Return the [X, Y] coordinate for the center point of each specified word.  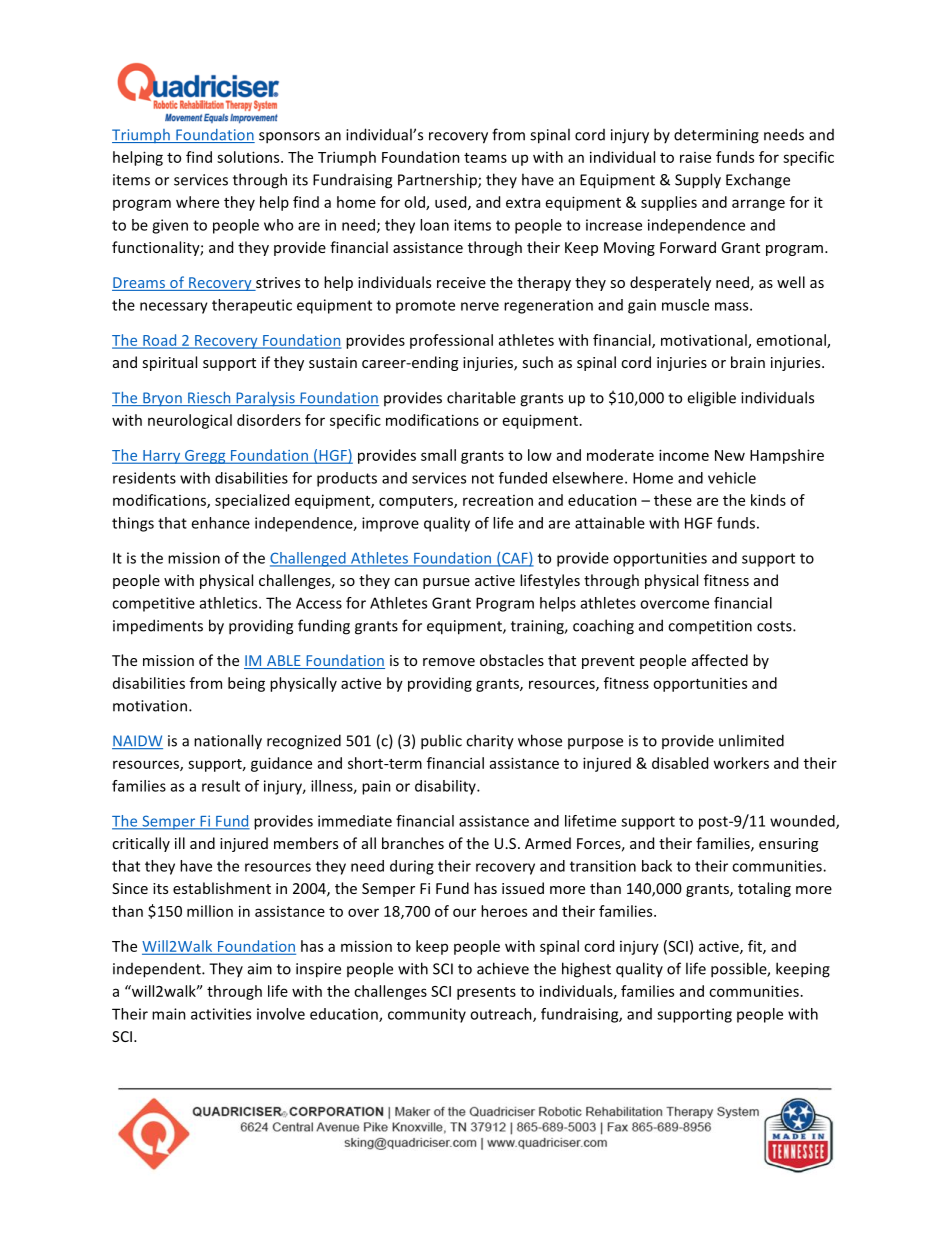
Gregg [205, 457]
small [438, 455]
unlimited [751, 740]
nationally [228, 742]
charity [490, 742]
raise [695, 157]
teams [485, 158]
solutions [249, 157]
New [730, 455]
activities [221, 1014]
